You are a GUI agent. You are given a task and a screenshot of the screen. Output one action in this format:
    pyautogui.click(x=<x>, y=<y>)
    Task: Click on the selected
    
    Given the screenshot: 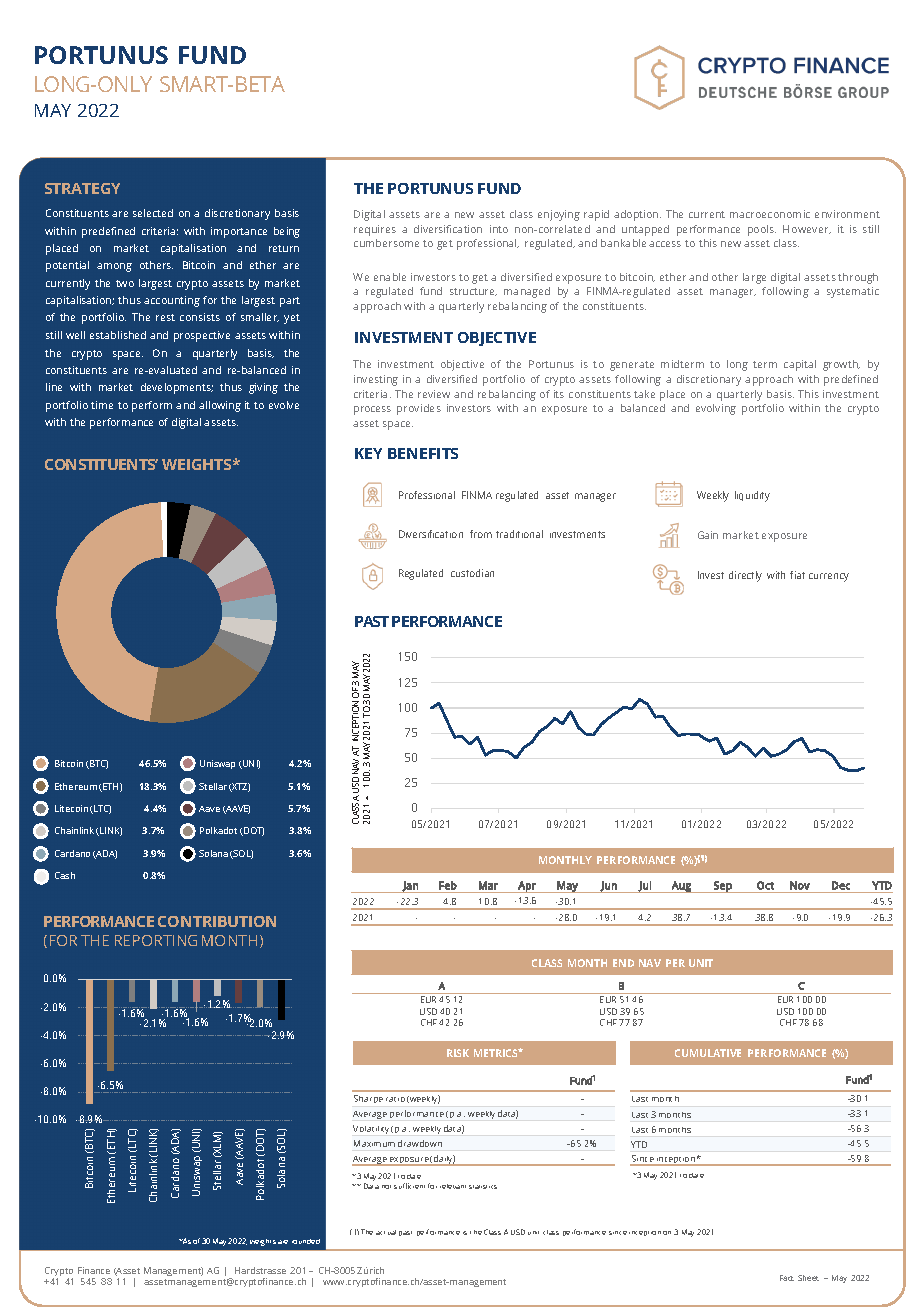 What is the action you would take?
    pyautogui.click(x=153, y=213)
